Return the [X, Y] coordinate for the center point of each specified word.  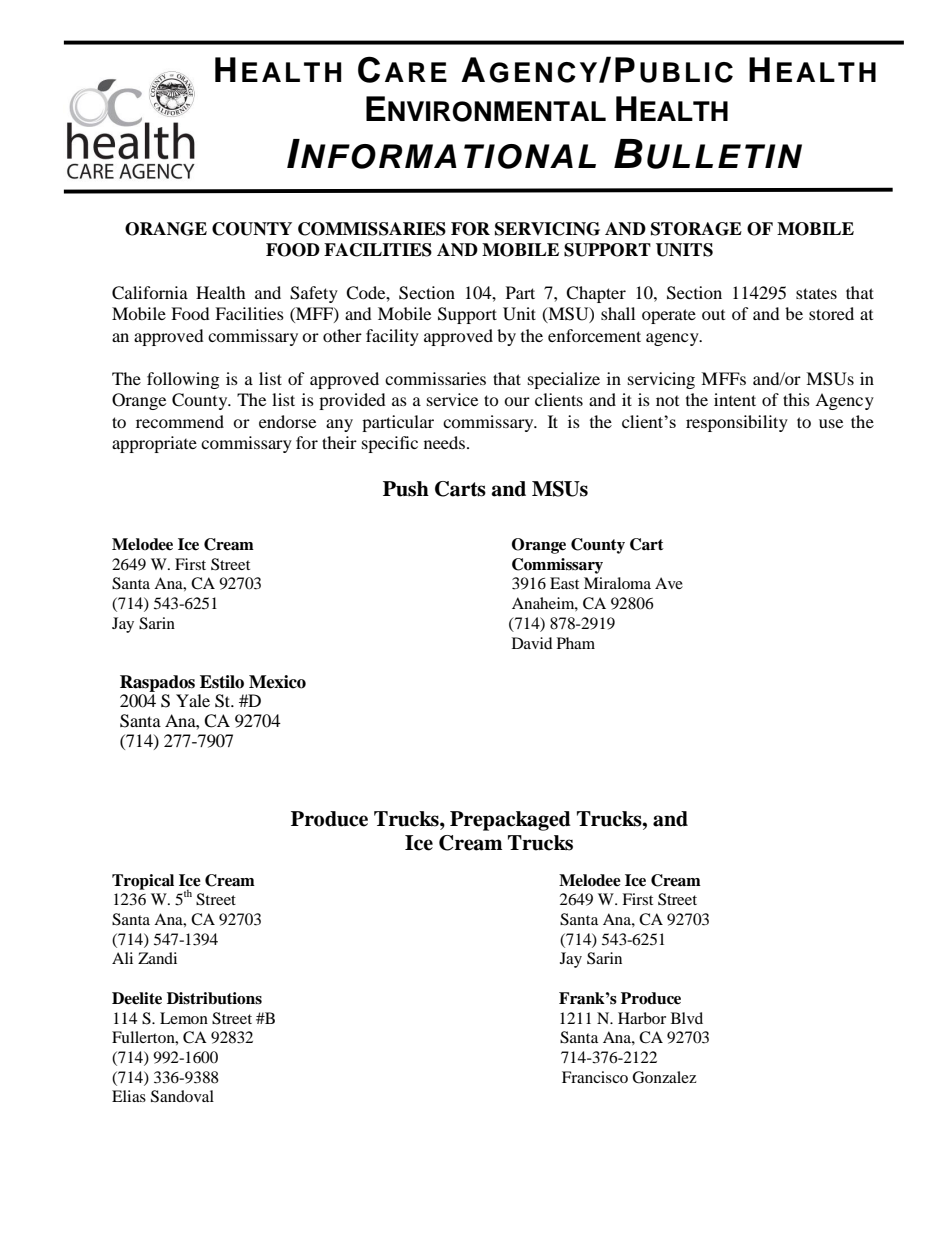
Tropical [143, 882]
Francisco [595, 1077]
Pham [576, 643]
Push [406, 489]
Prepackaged [510, 821]
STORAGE [696, 229]
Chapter [596, 294]
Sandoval [182, 1096]
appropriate [154, 444]
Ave [669, 583]
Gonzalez [664, 1077]
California [150, 293]
